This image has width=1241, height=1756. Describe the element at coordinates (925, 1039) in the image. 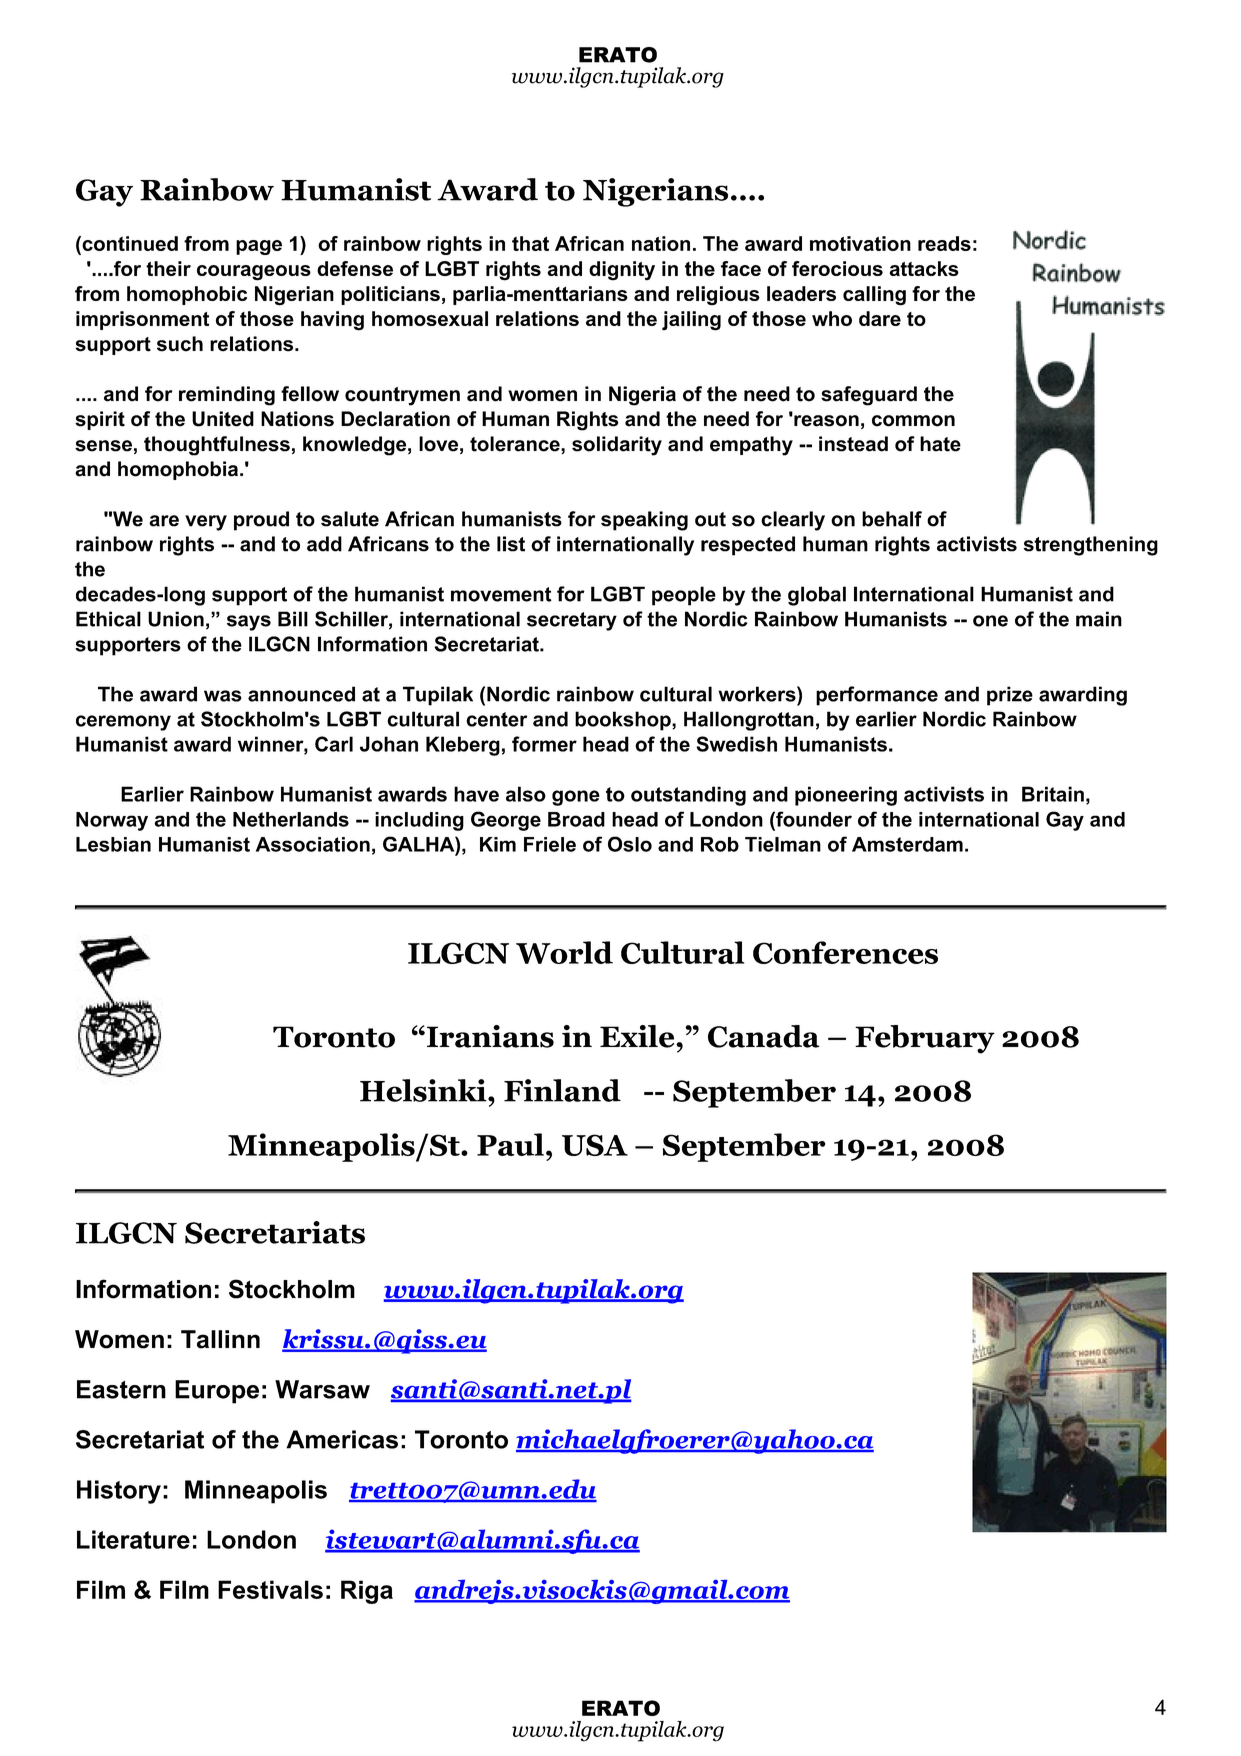

I see `February` at that location.
